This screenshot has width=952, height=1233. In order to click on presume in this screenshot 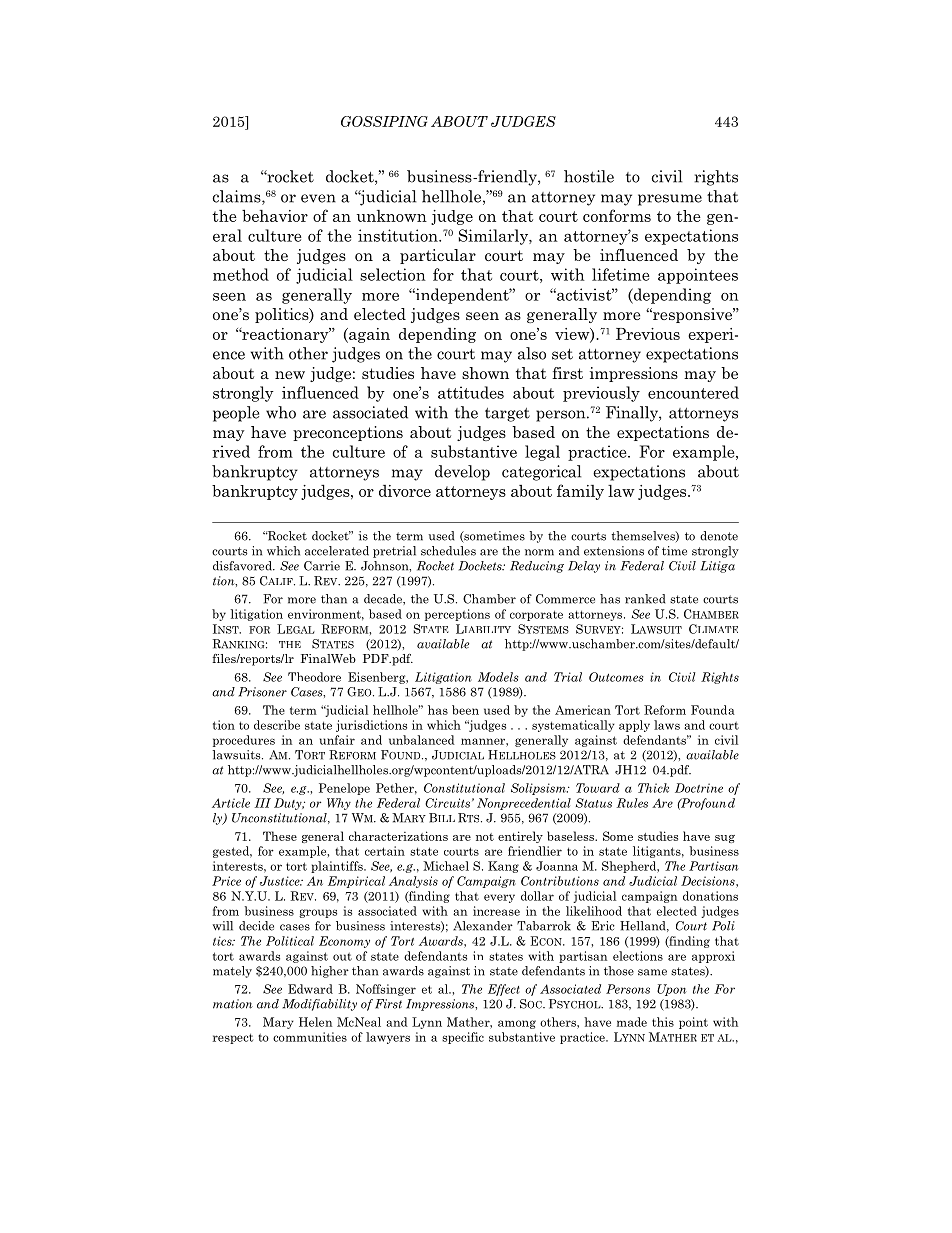, I will do `click(670, 200)`.
